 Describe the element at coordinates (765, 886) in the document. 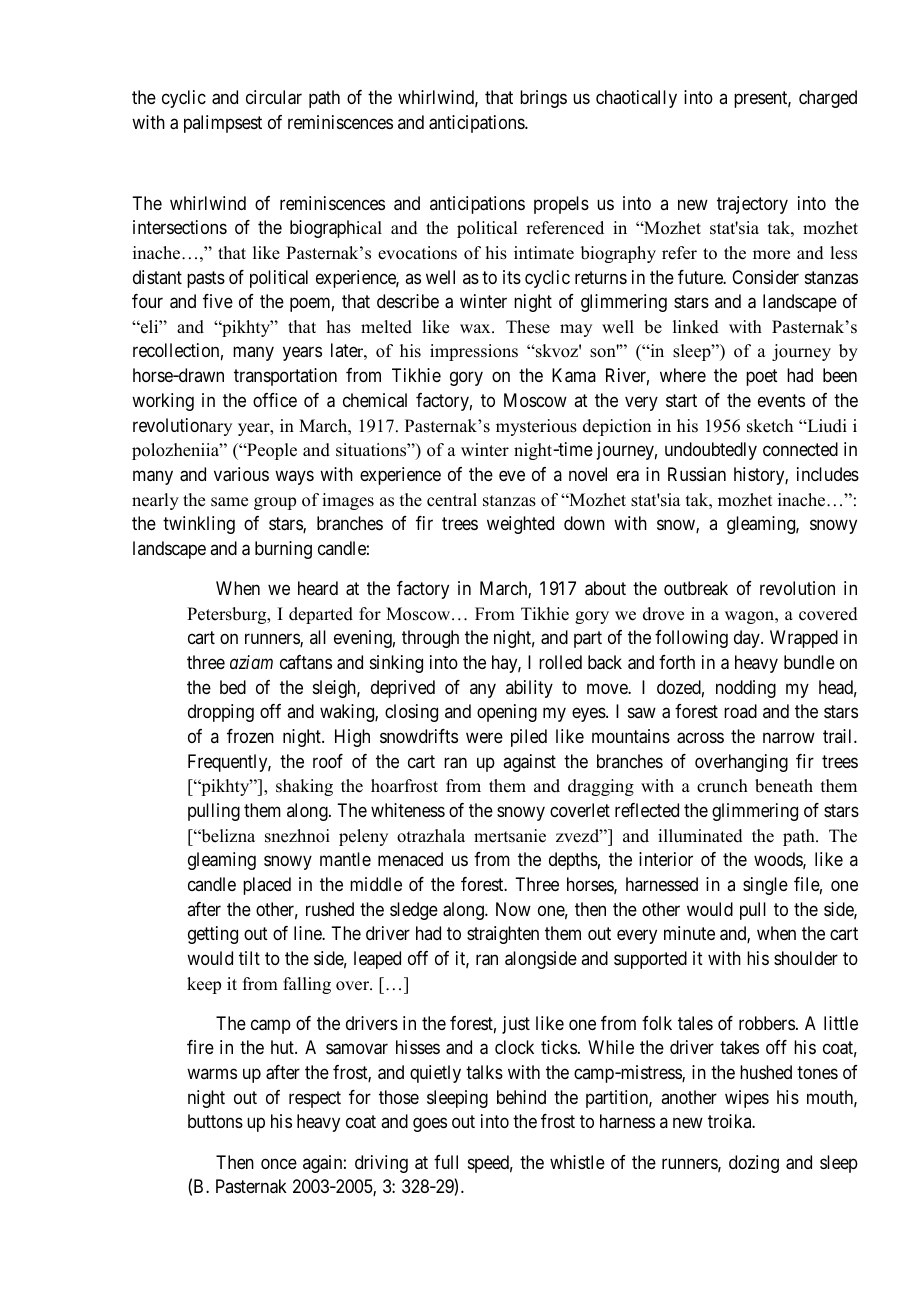

I see `single` at that location.
